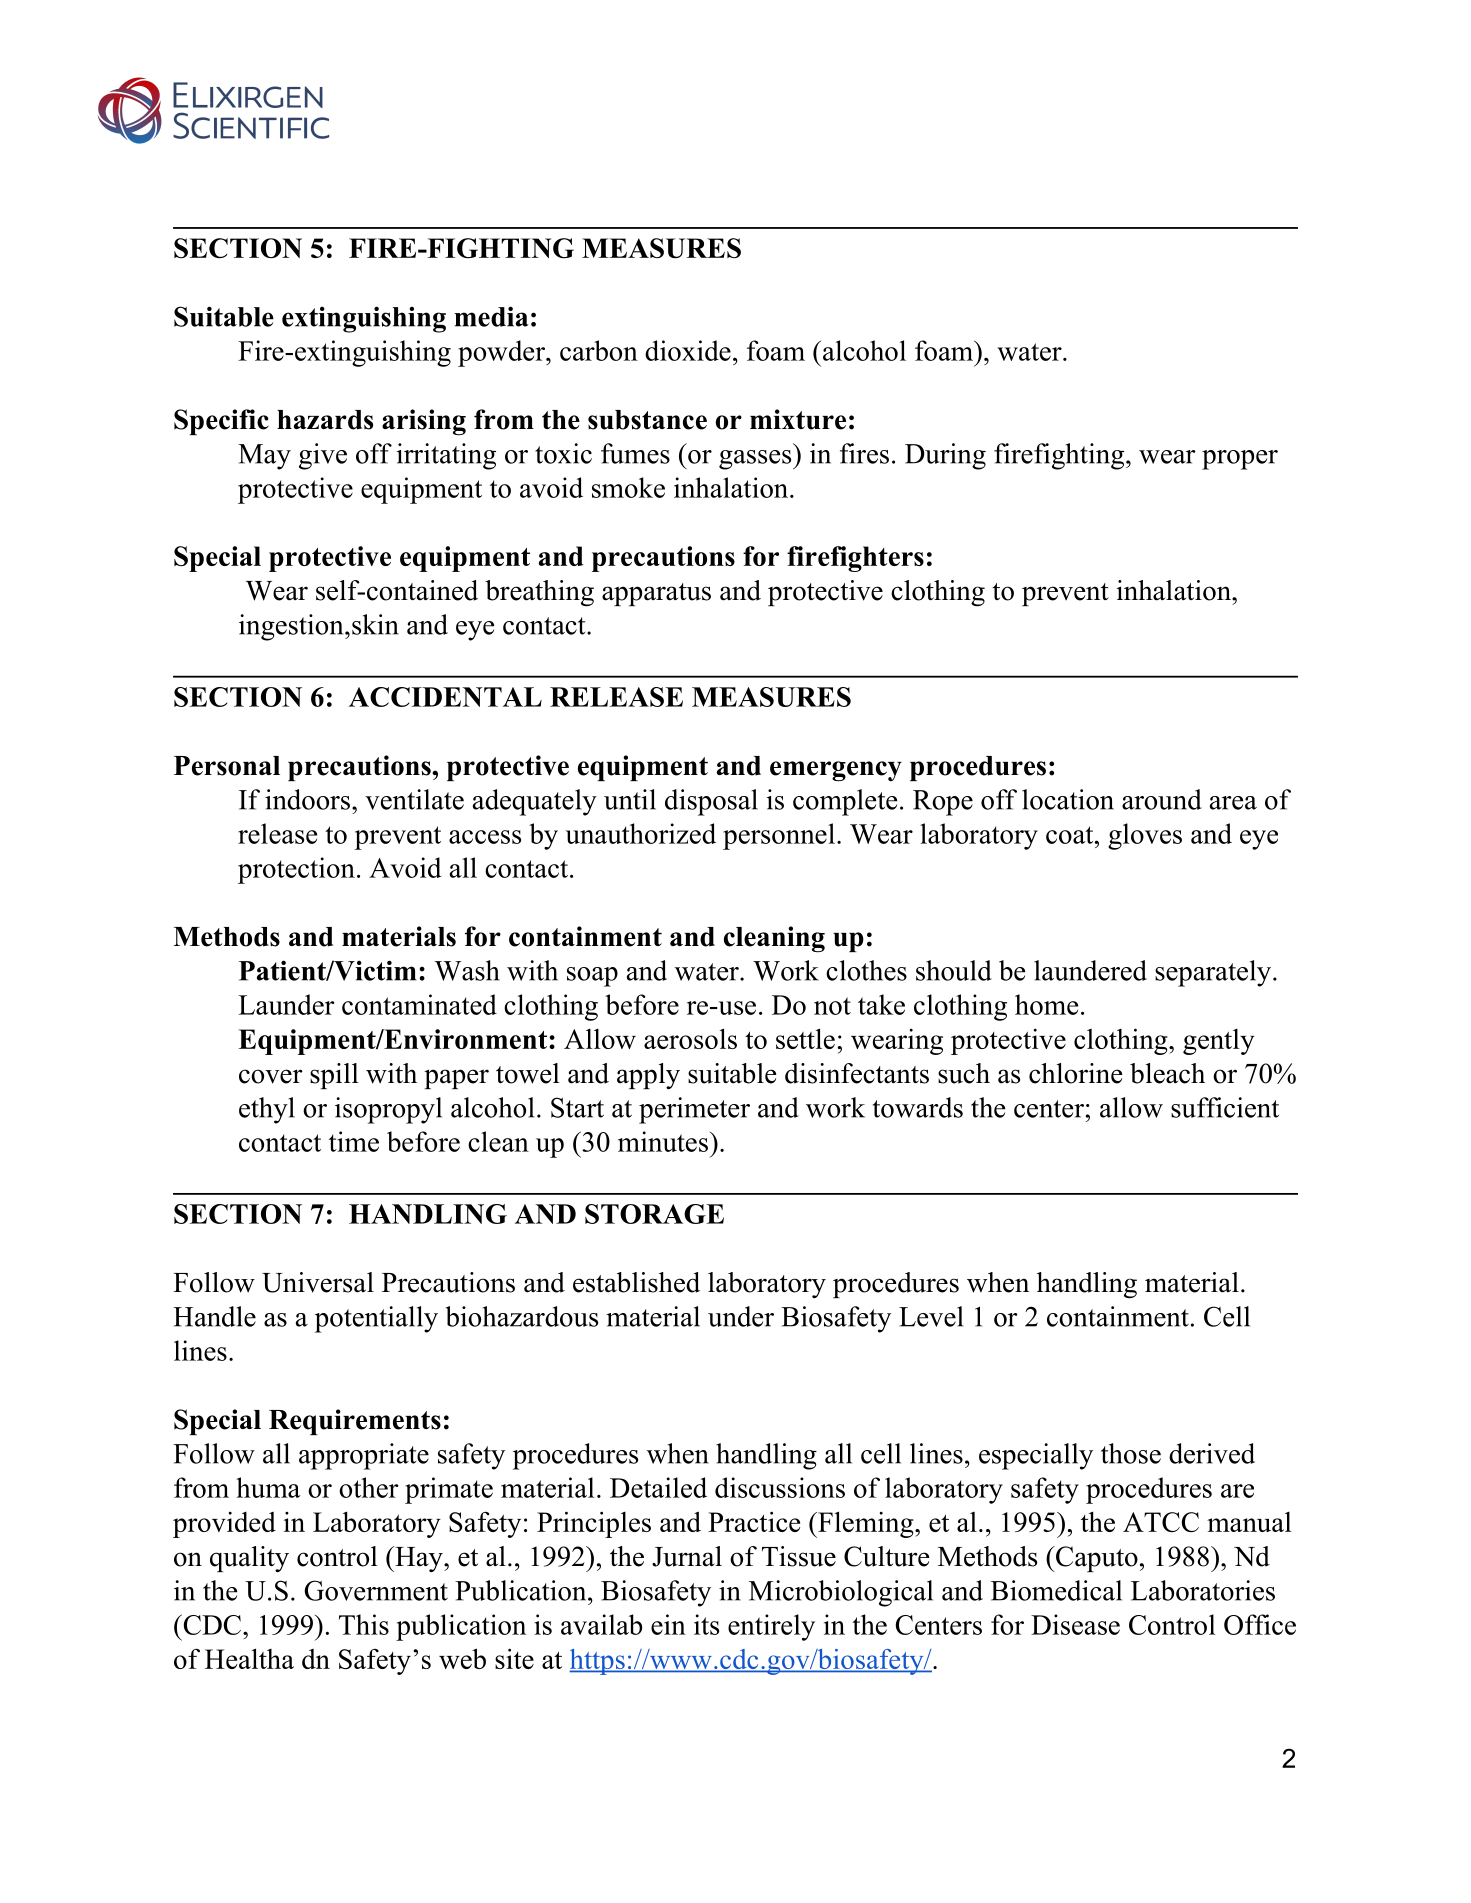  Describe the element at coordinates (364, 1624) in the image. I see `This` at that location.
